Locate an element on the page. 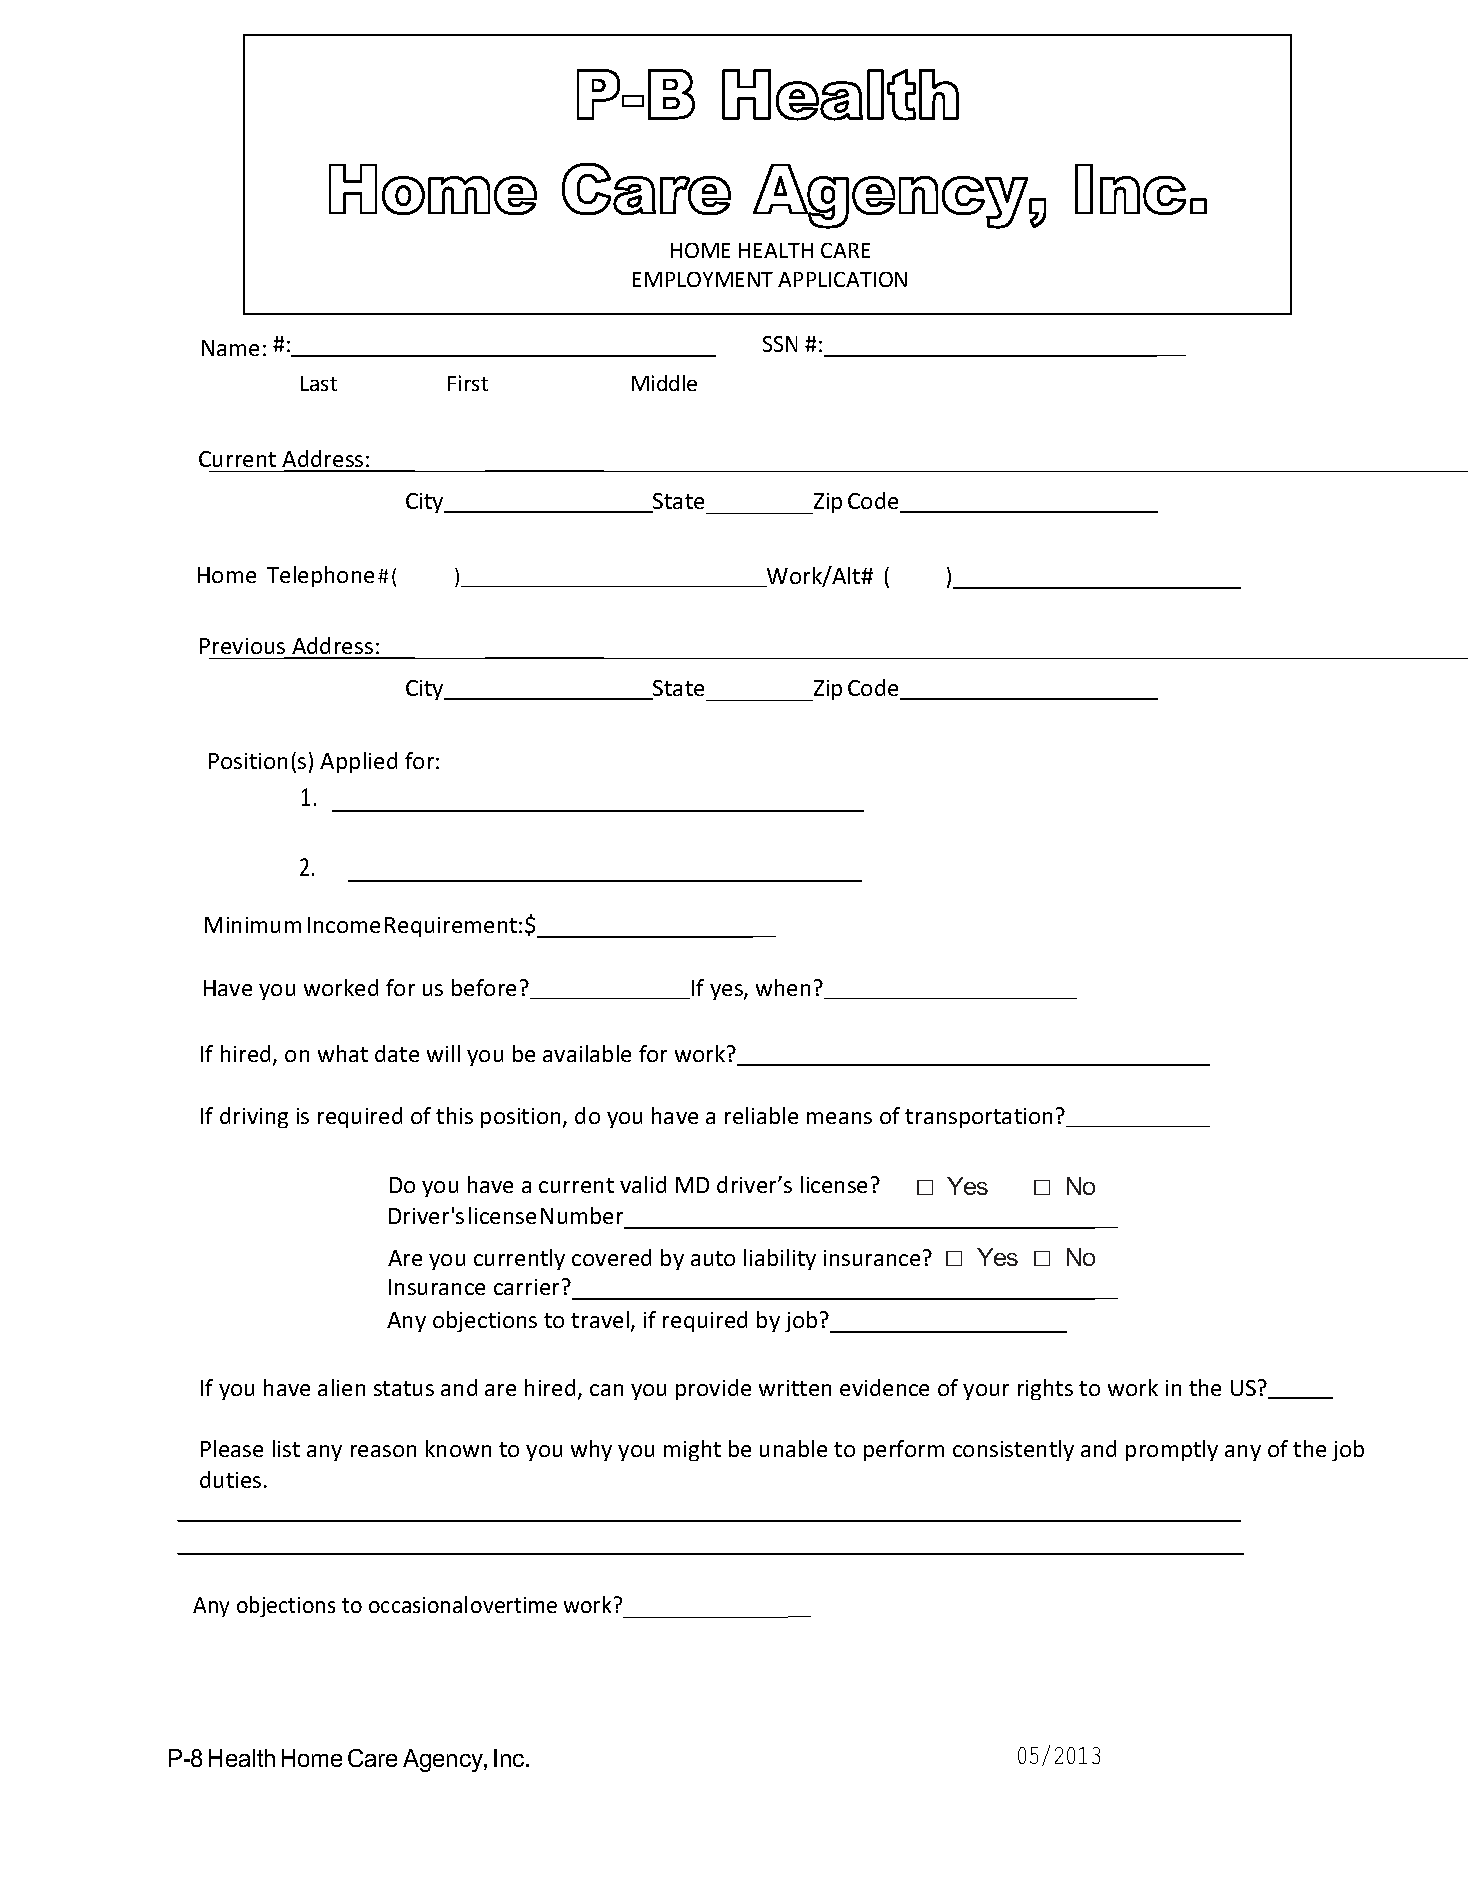  Middle is located at coordinates (664, 383).
